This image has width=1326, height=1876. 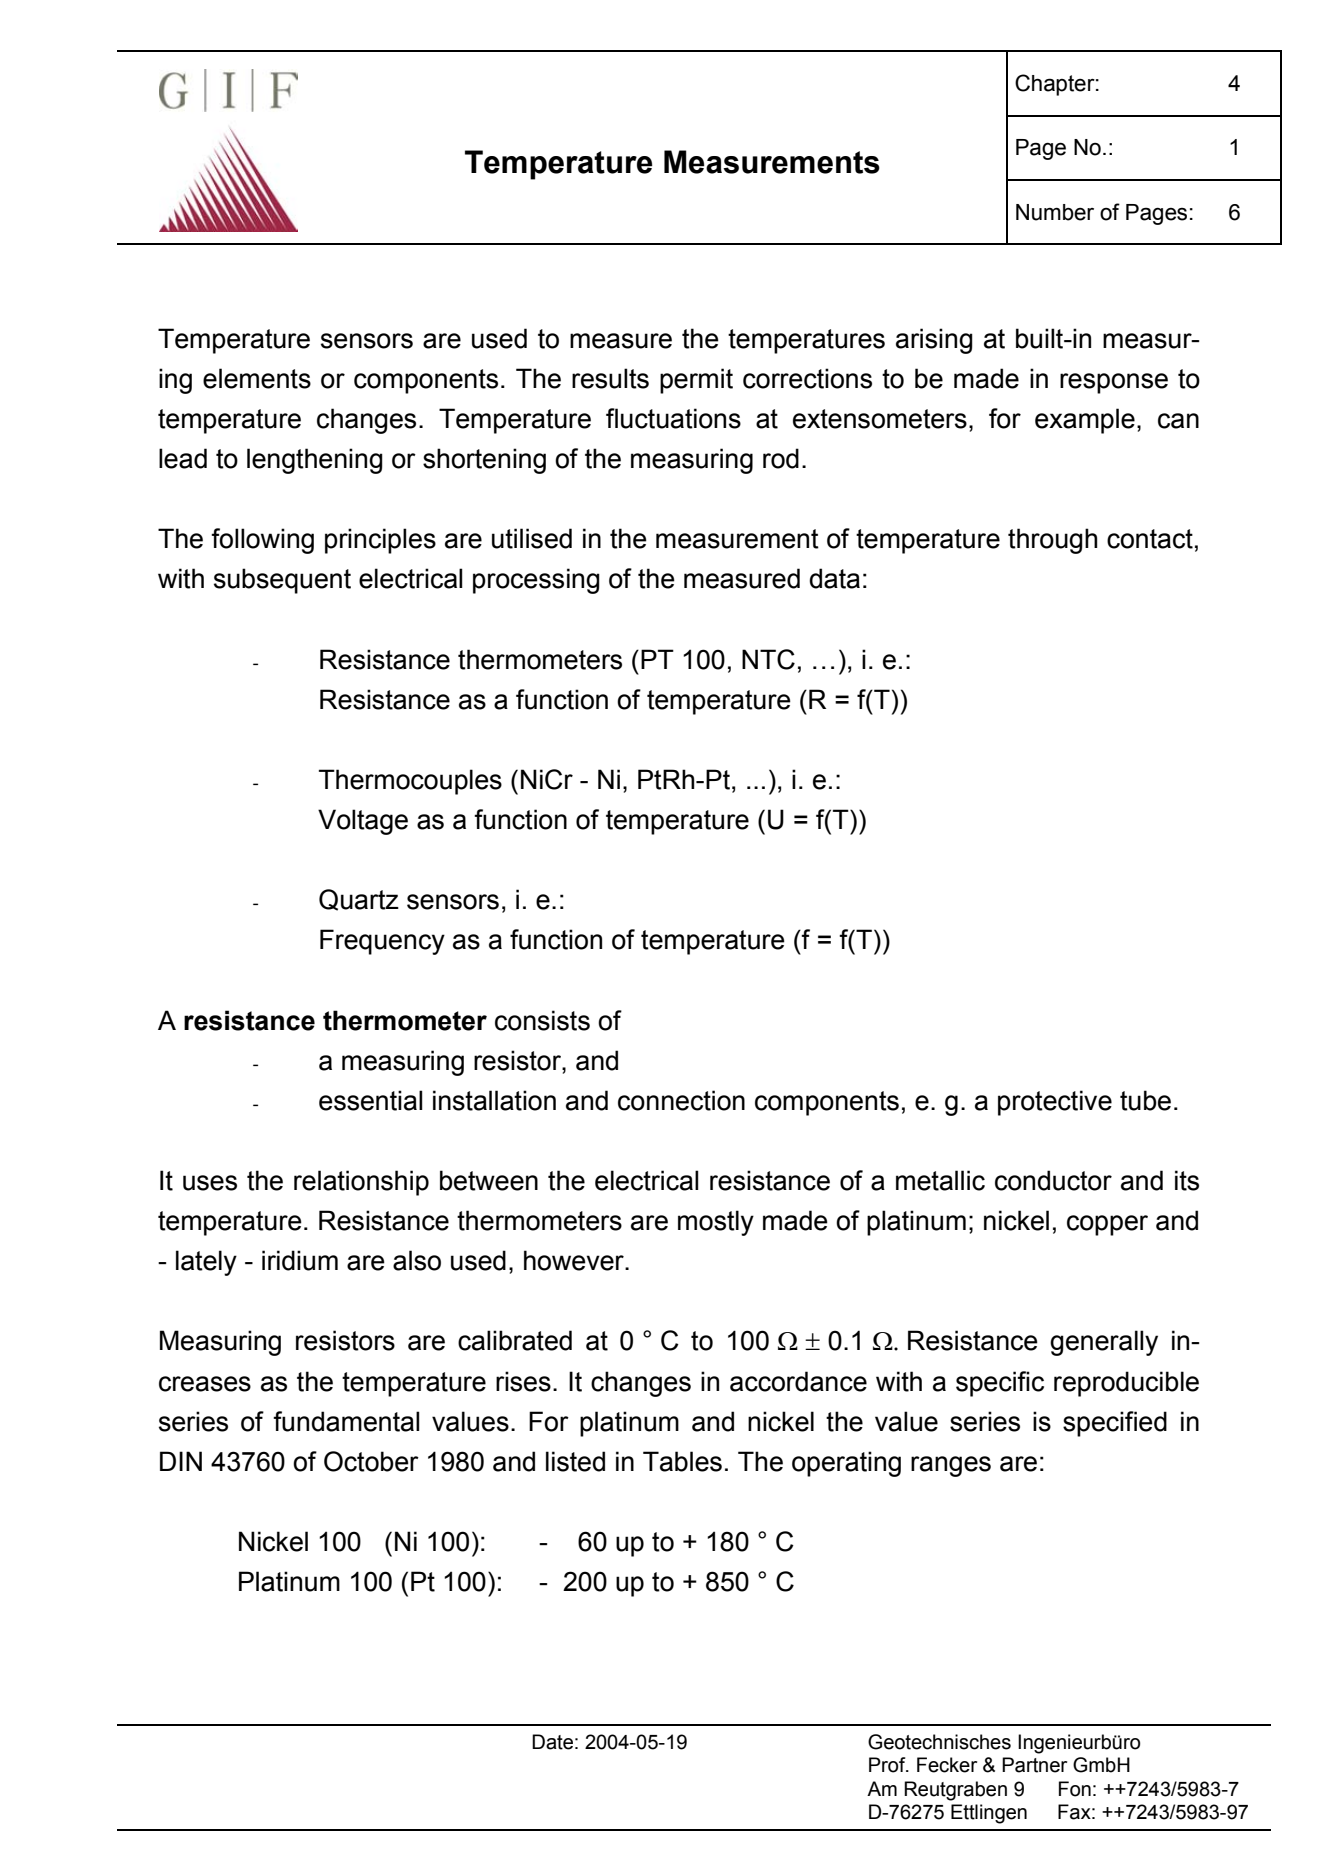 What do you see at coordinates (346, 1421) in the image?
I see `fundamental` at bounding box center [346, 1421].
